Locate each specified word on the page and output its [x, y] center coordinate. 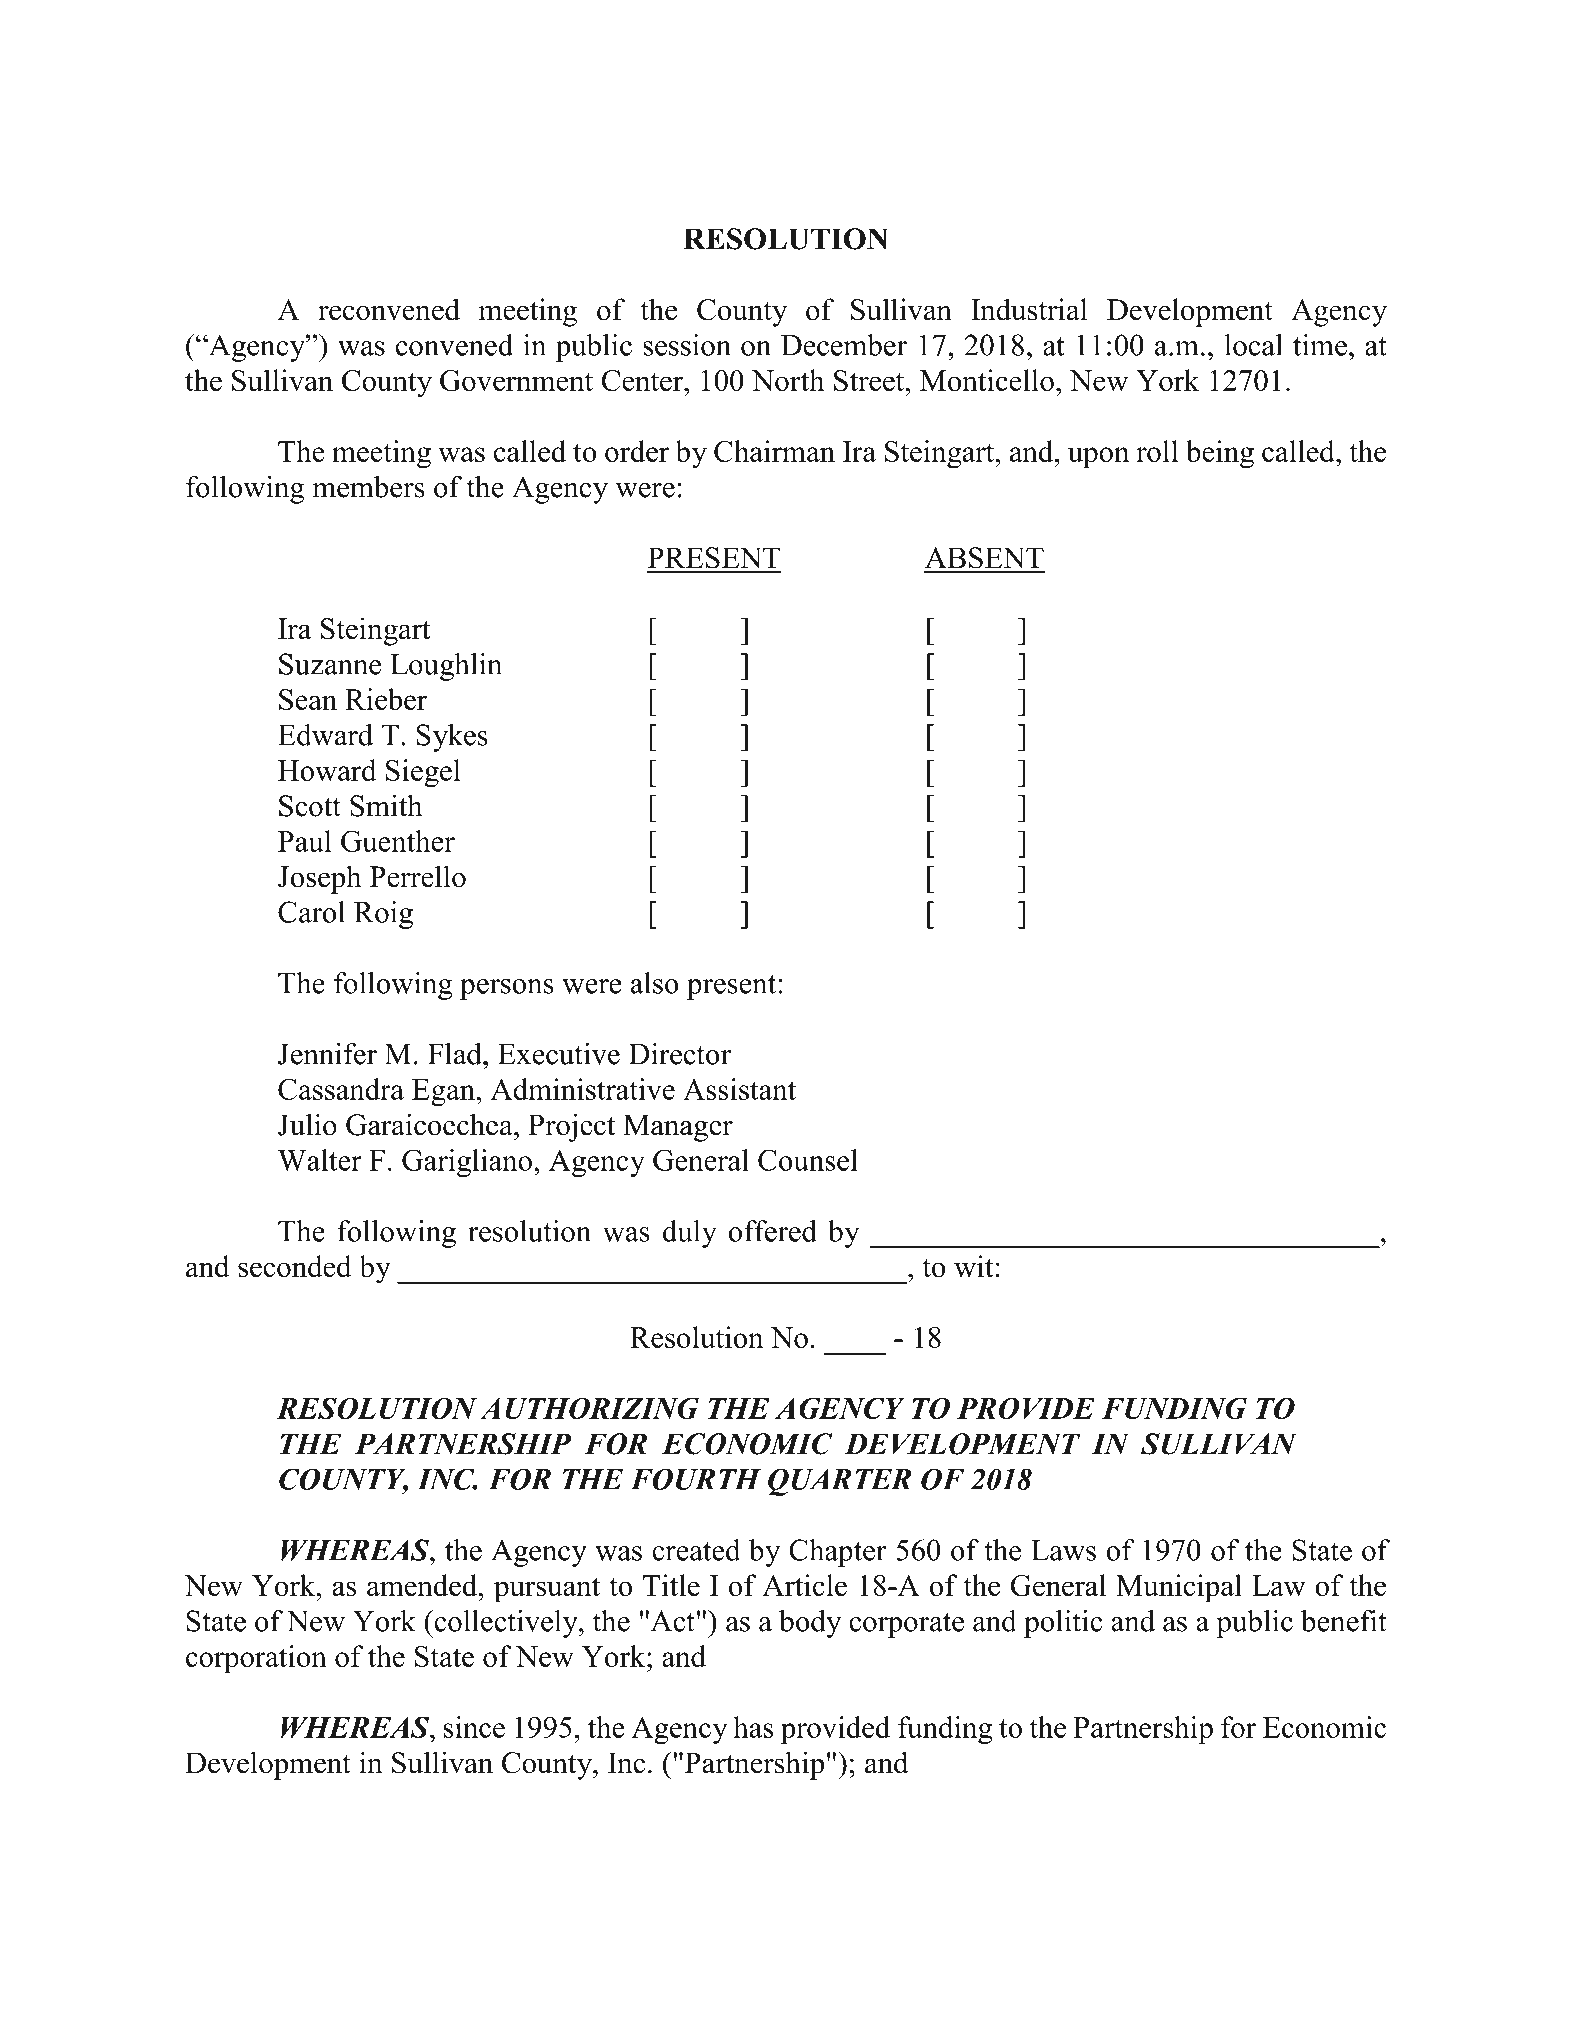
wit [974, 1266]
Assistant [739, 1089]
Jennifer [327, 1053]
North [788, 380]
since [474, 1727]
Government [516, 381]
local [1254, 345]
